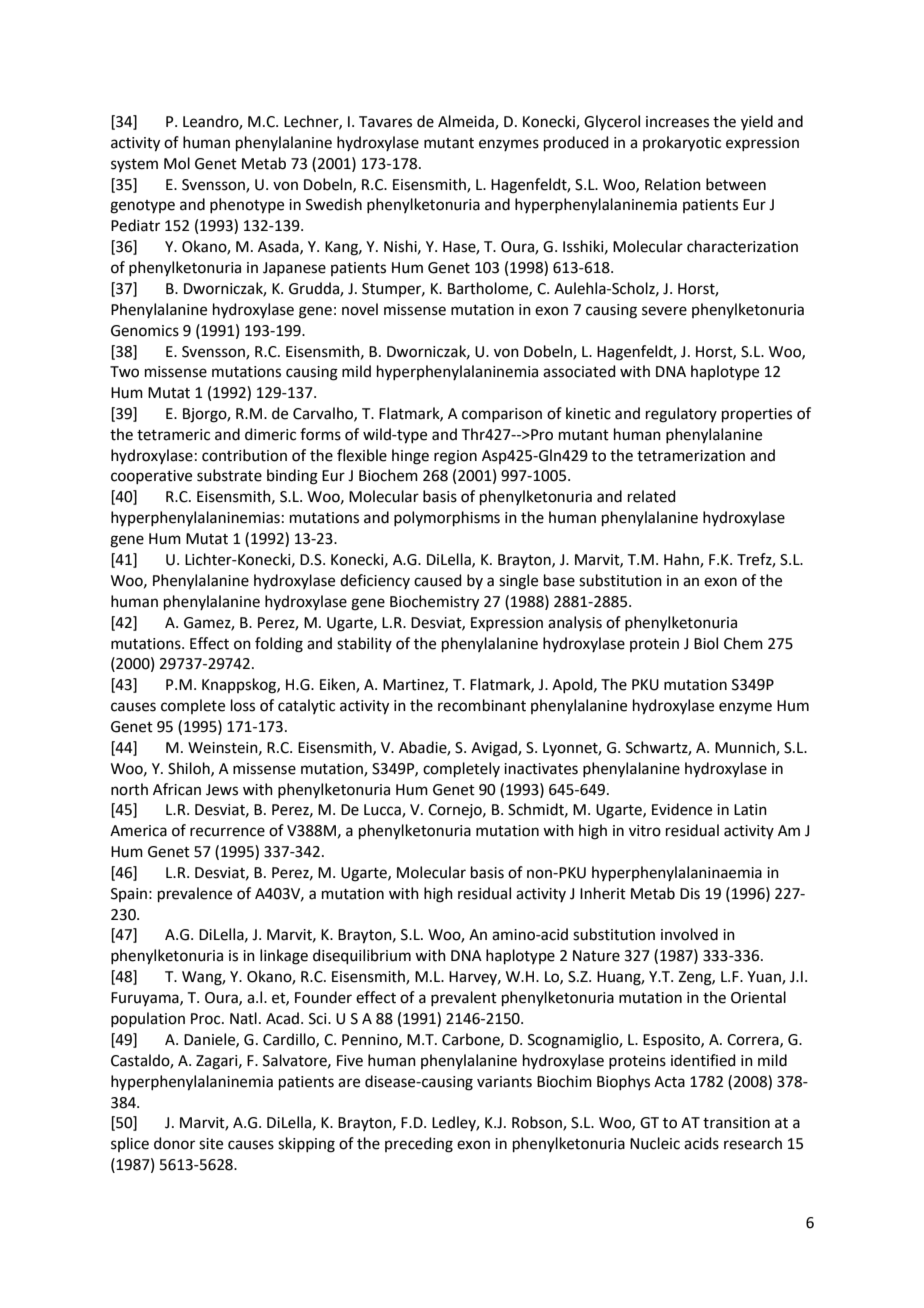 Image resolution: width=924 pixels, height=1308 pixels. I want to click on vitro, so click(645, 831).
